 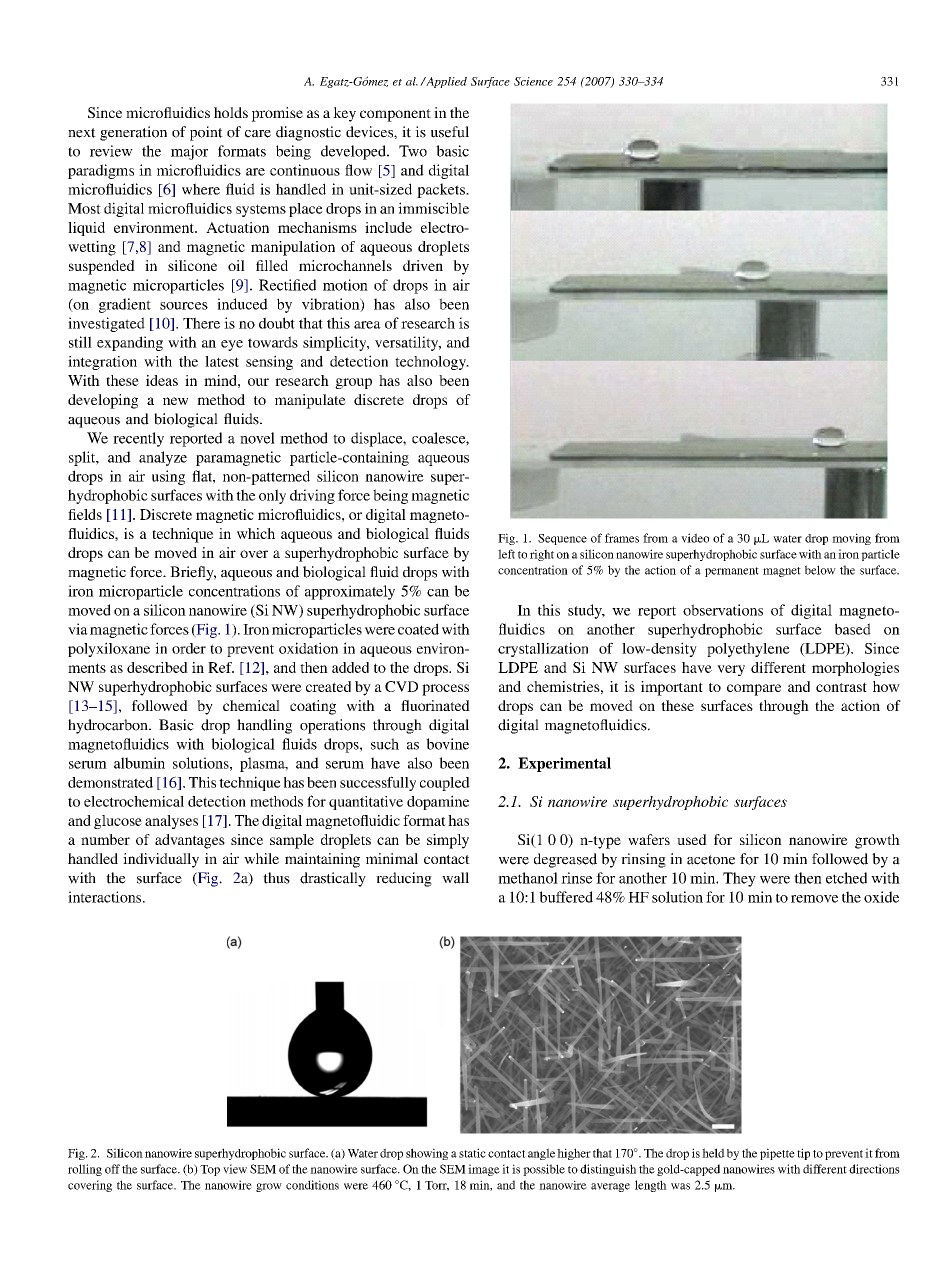 I want to click on point, so click(x=206, y=133).
